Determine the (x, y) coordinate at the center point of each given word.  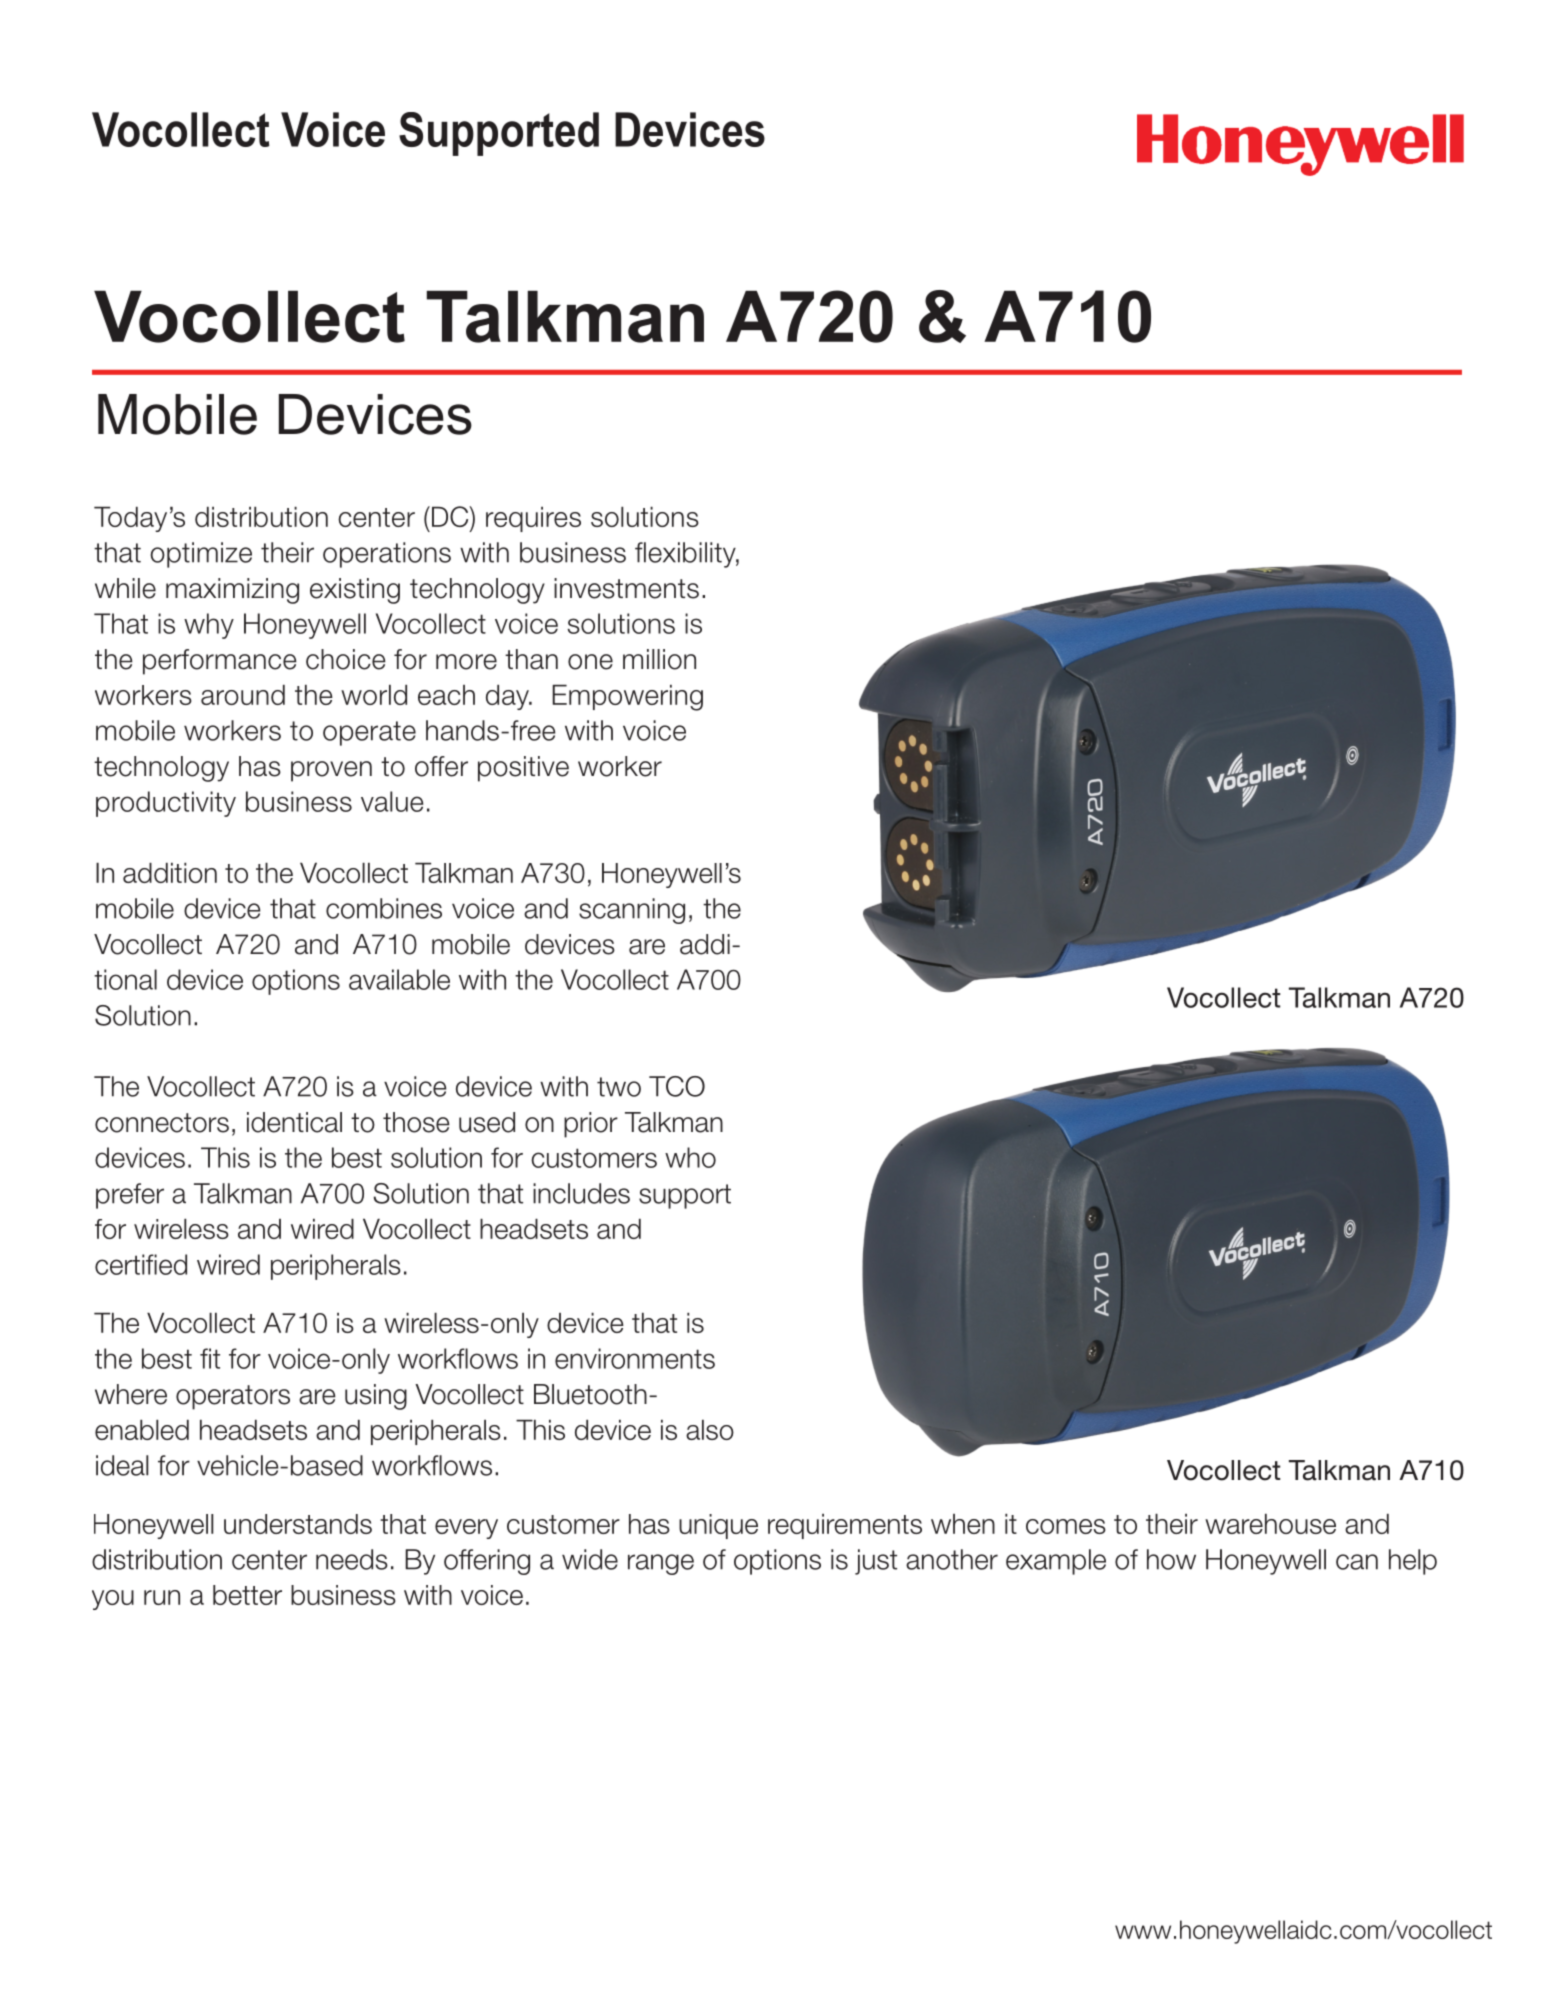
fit (210, 1358)
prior (591, 1125)
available (399, 979)
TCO (677, 1086)
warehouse (1270, 1524)
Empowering (627, 698)
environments (635, 1358)
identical (294, 1122)
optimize (201, 555)
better (247, 1595)
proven (331, 771)
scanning (632, 911)
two (619, 1087)
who (690, 1157)
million (659, 659)
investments (626, 588)
